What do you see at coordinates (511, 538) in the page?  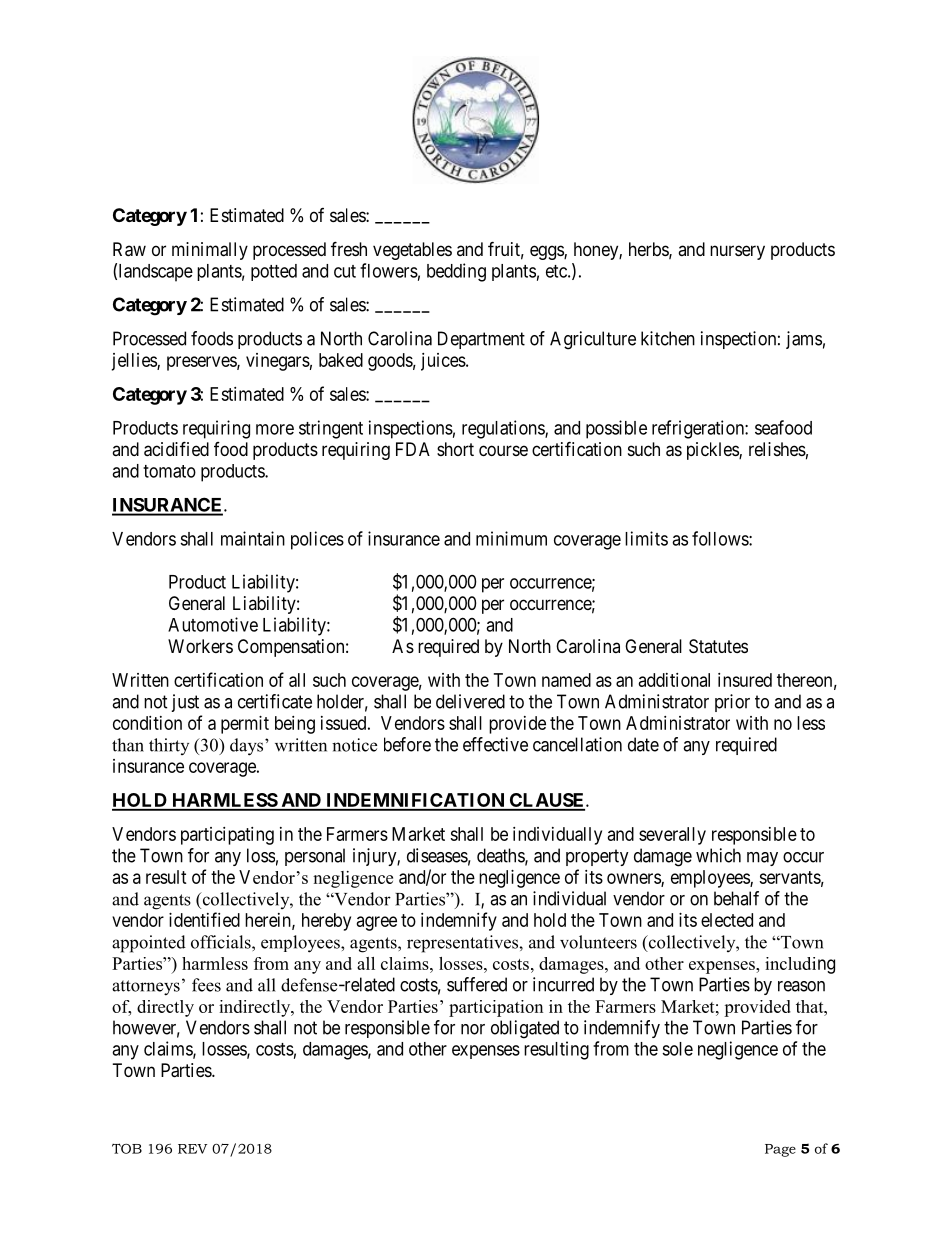 I see `minimum` at bounding box center [511, 538].
